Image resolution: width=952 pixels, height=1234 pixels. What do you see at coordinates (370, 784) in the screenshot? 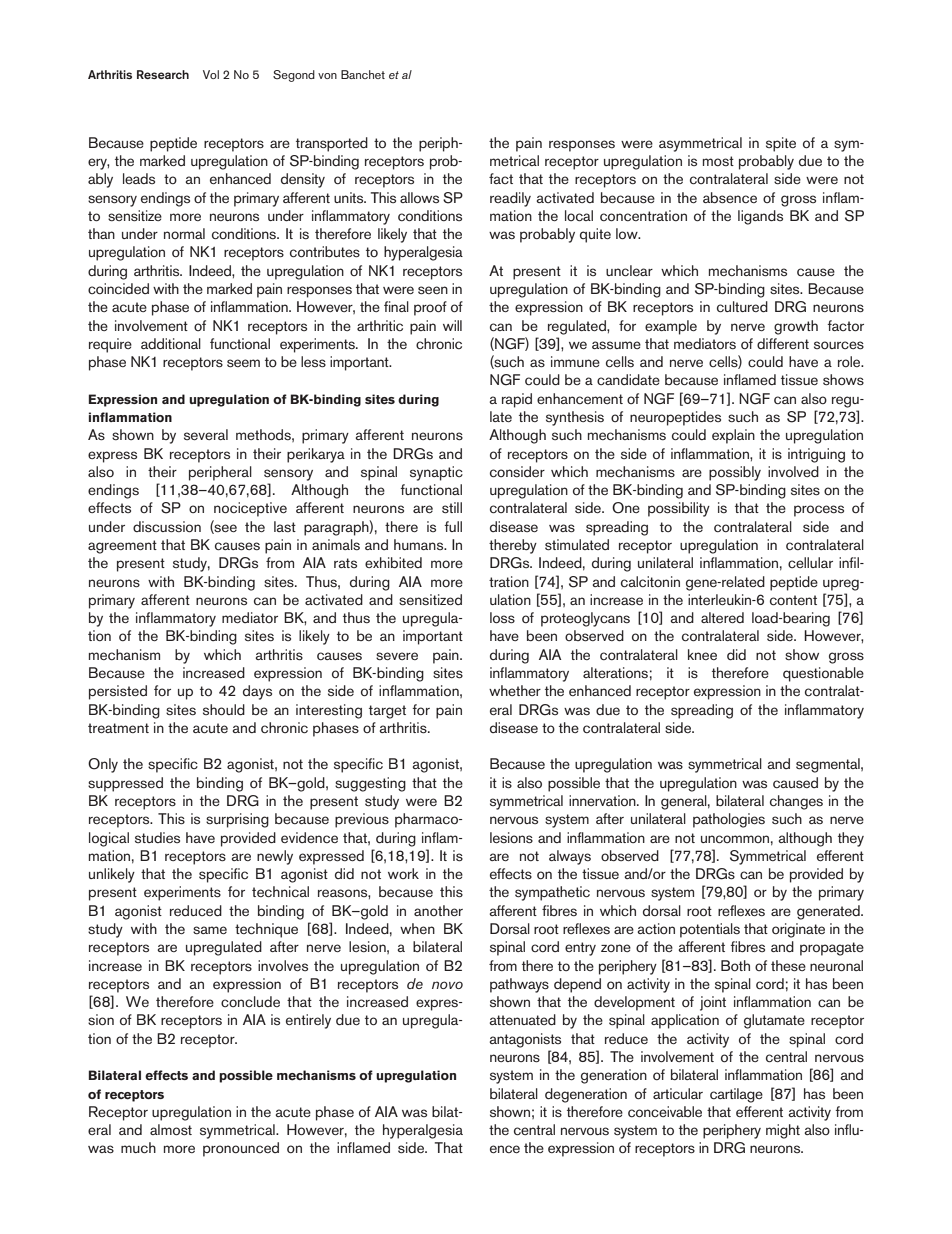
I see `suggesting` at bounding box center [370, 784].
